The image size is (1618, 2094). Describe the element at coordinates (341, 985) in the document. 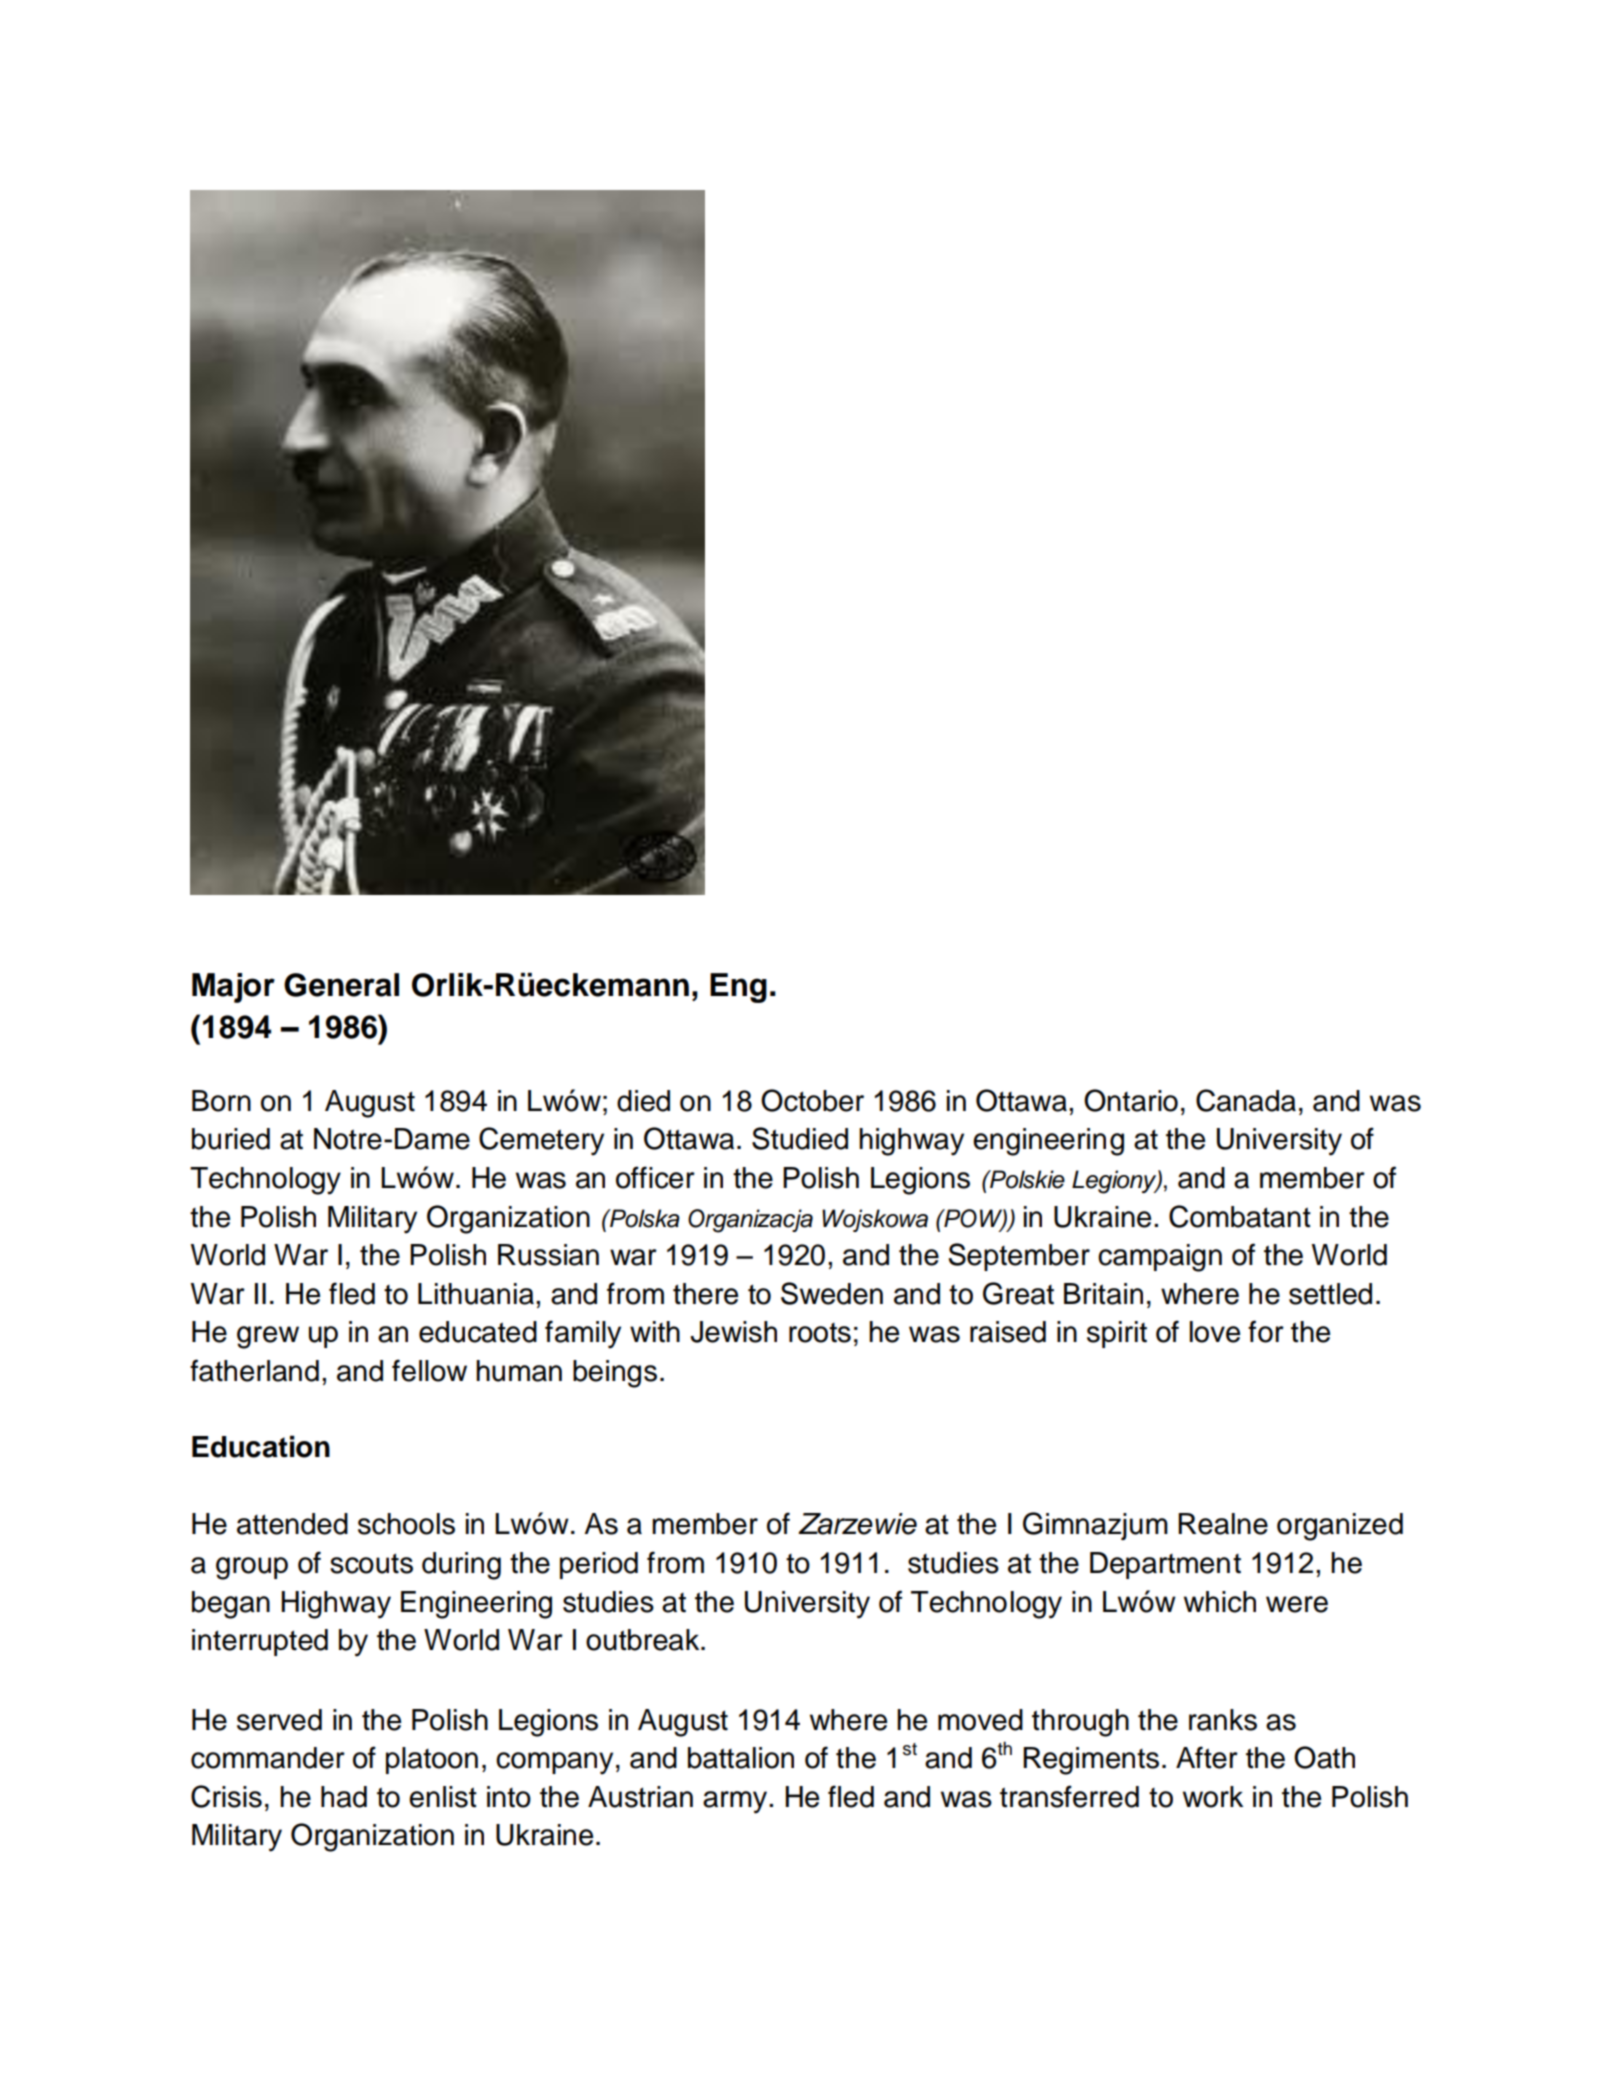

I see `General` at that location.
